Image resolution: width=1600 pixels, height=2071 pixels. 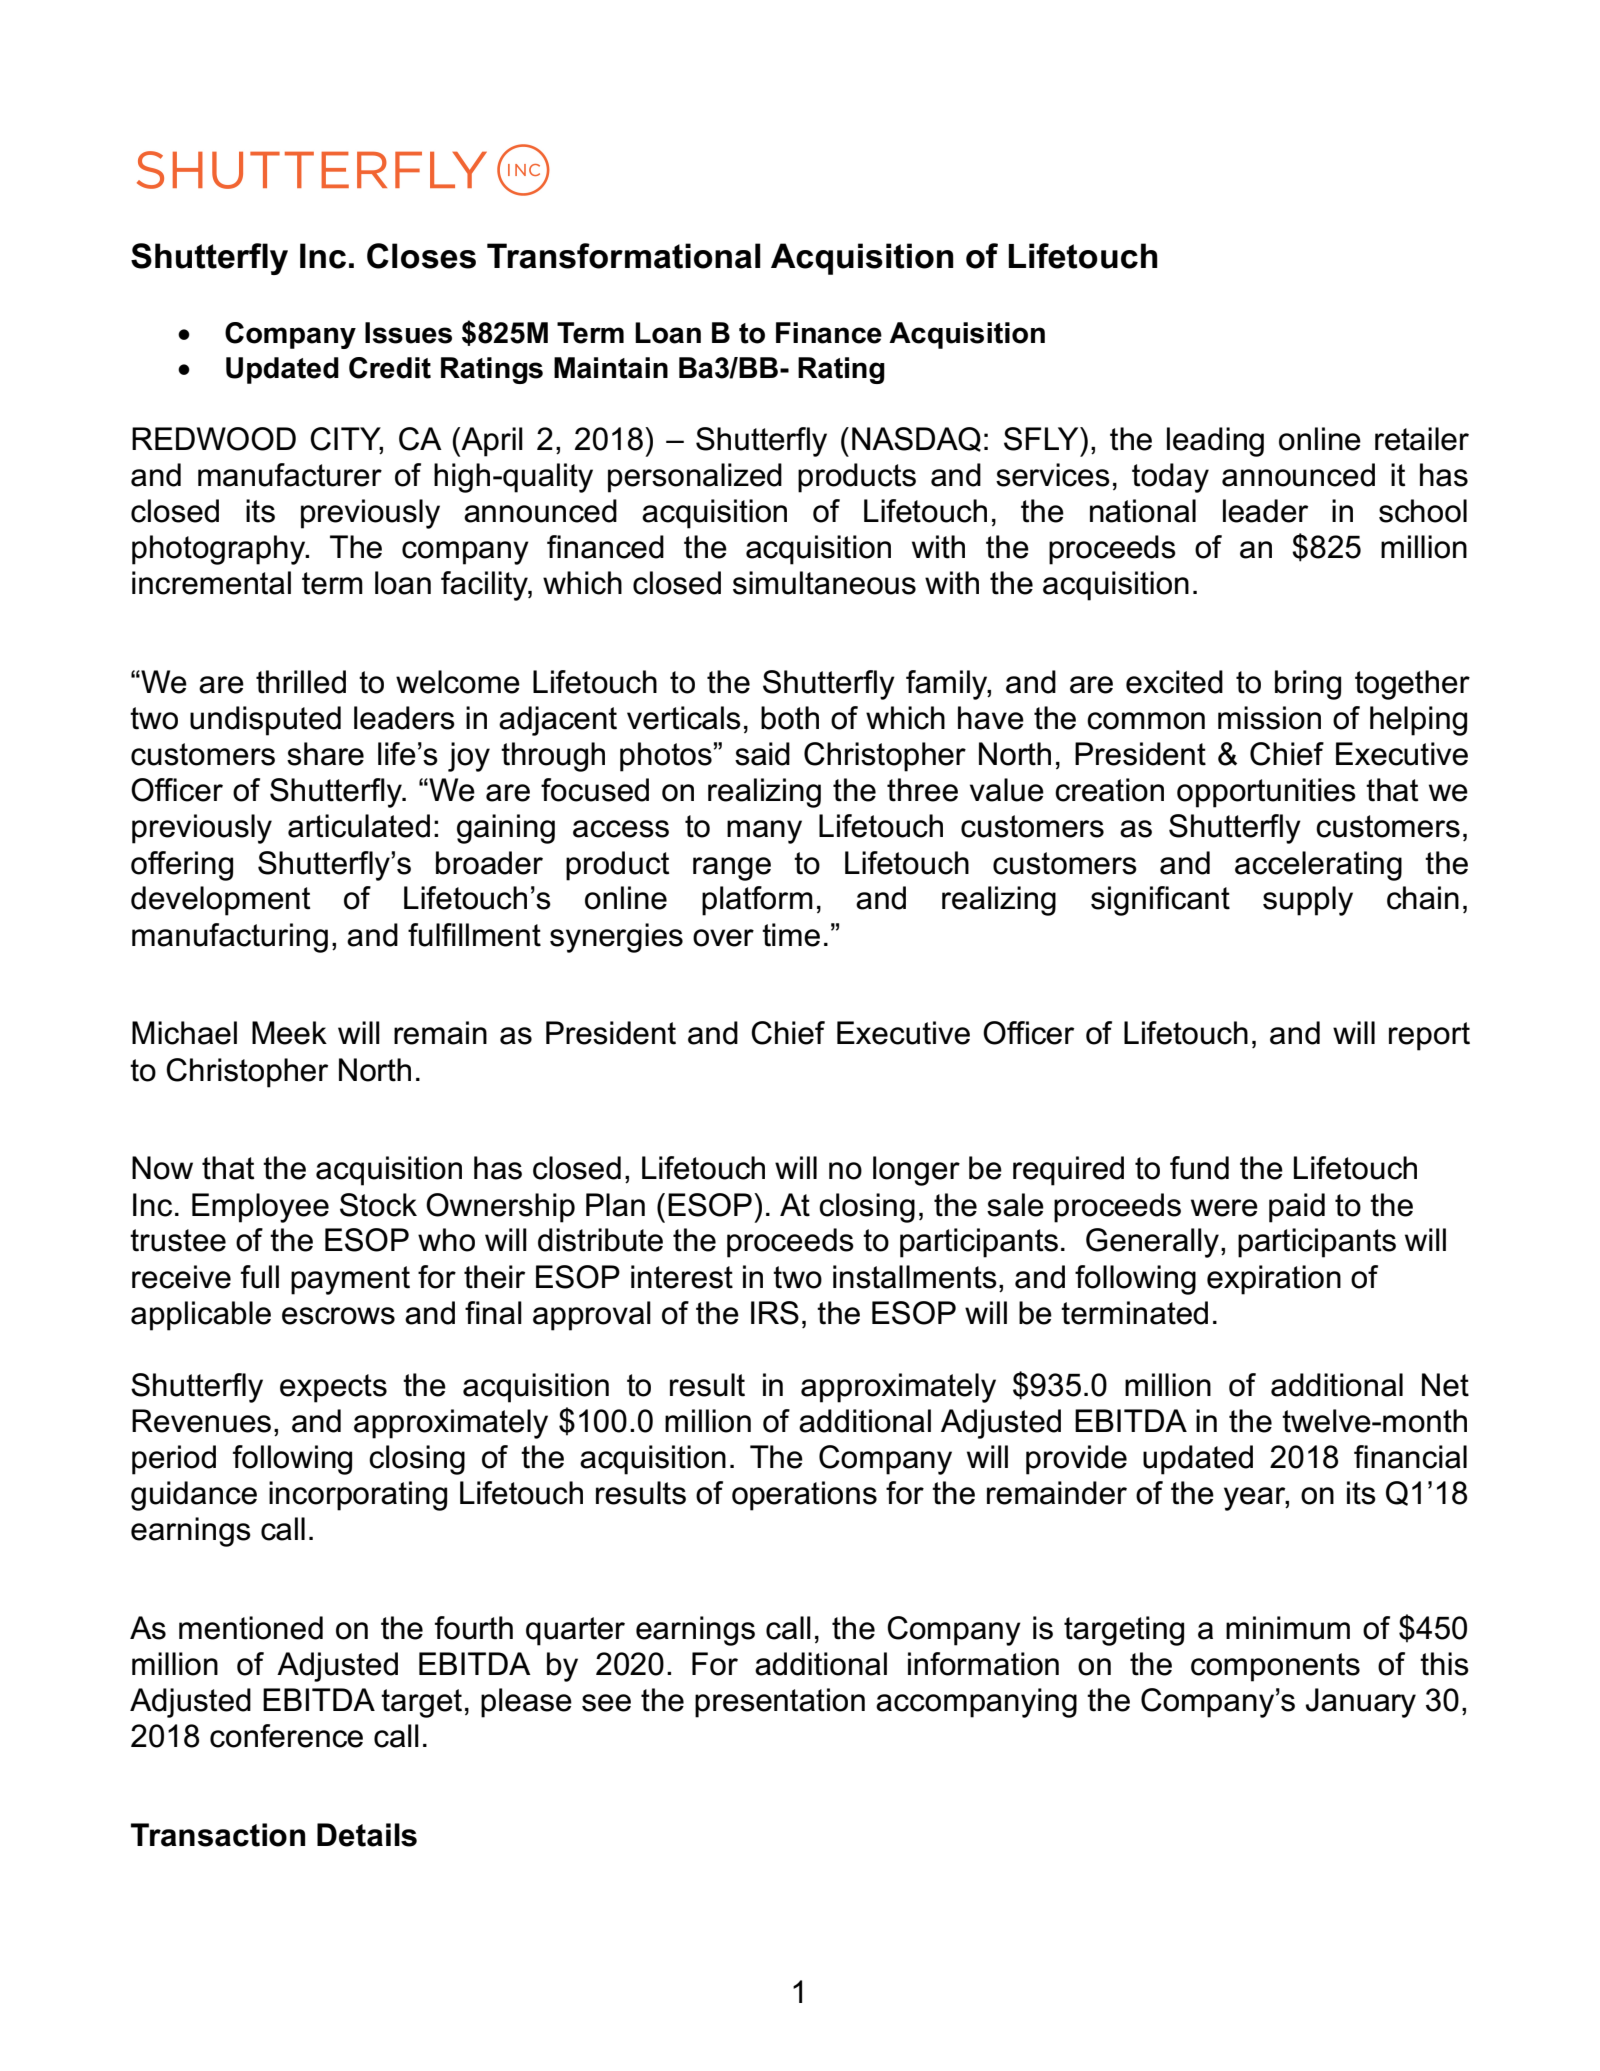 I want to click on longer, so click(x=916, y=1171).
